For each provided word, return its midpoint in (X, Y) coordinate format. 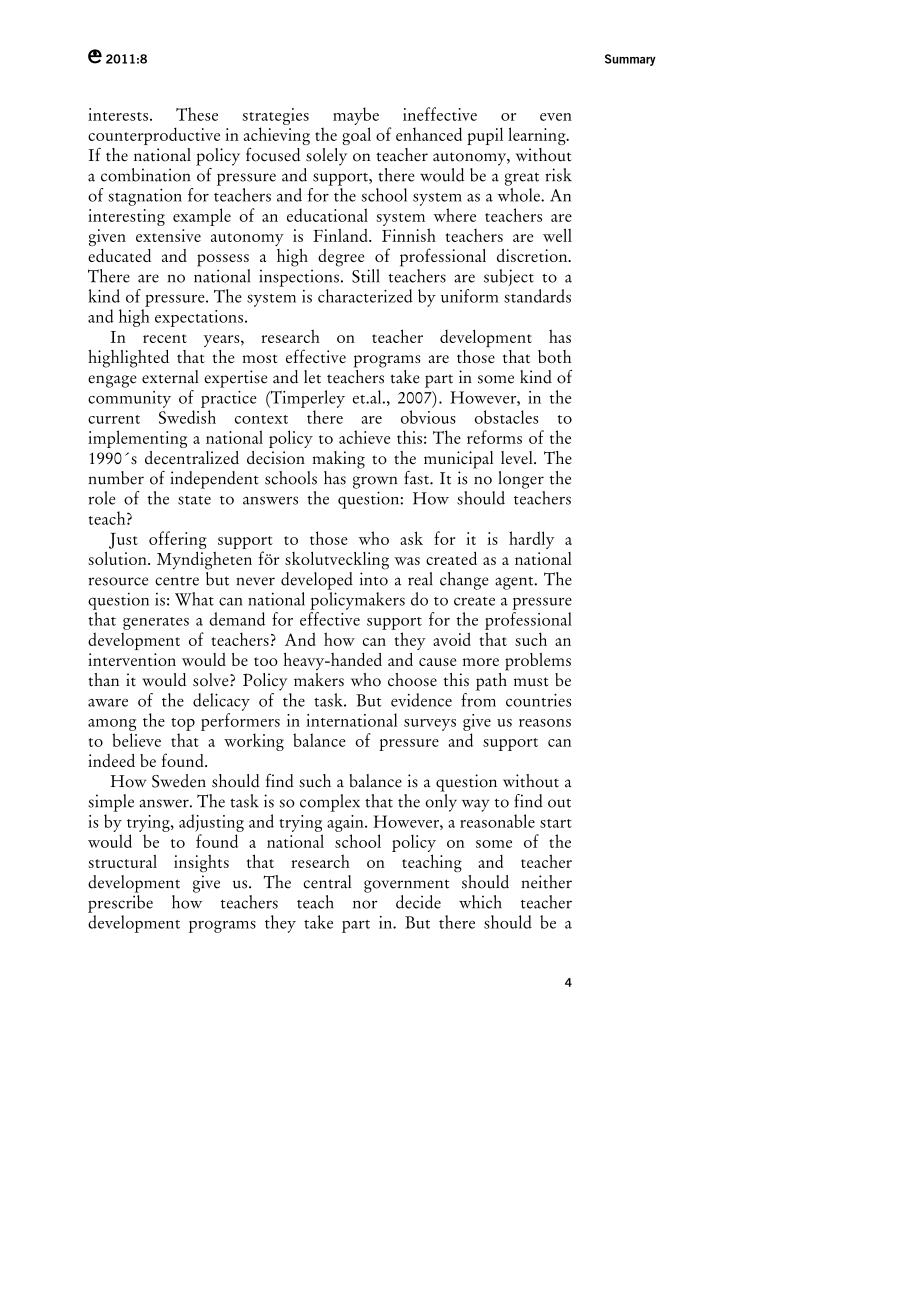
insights (201, 863)
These (197, 114)
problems (538, 662)
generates (156, 623)
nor (365, 904)
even (556, 117)
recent (165, 338)
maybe (356, 116)
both (554, 356)
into (374, 579)
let (312, 377)
